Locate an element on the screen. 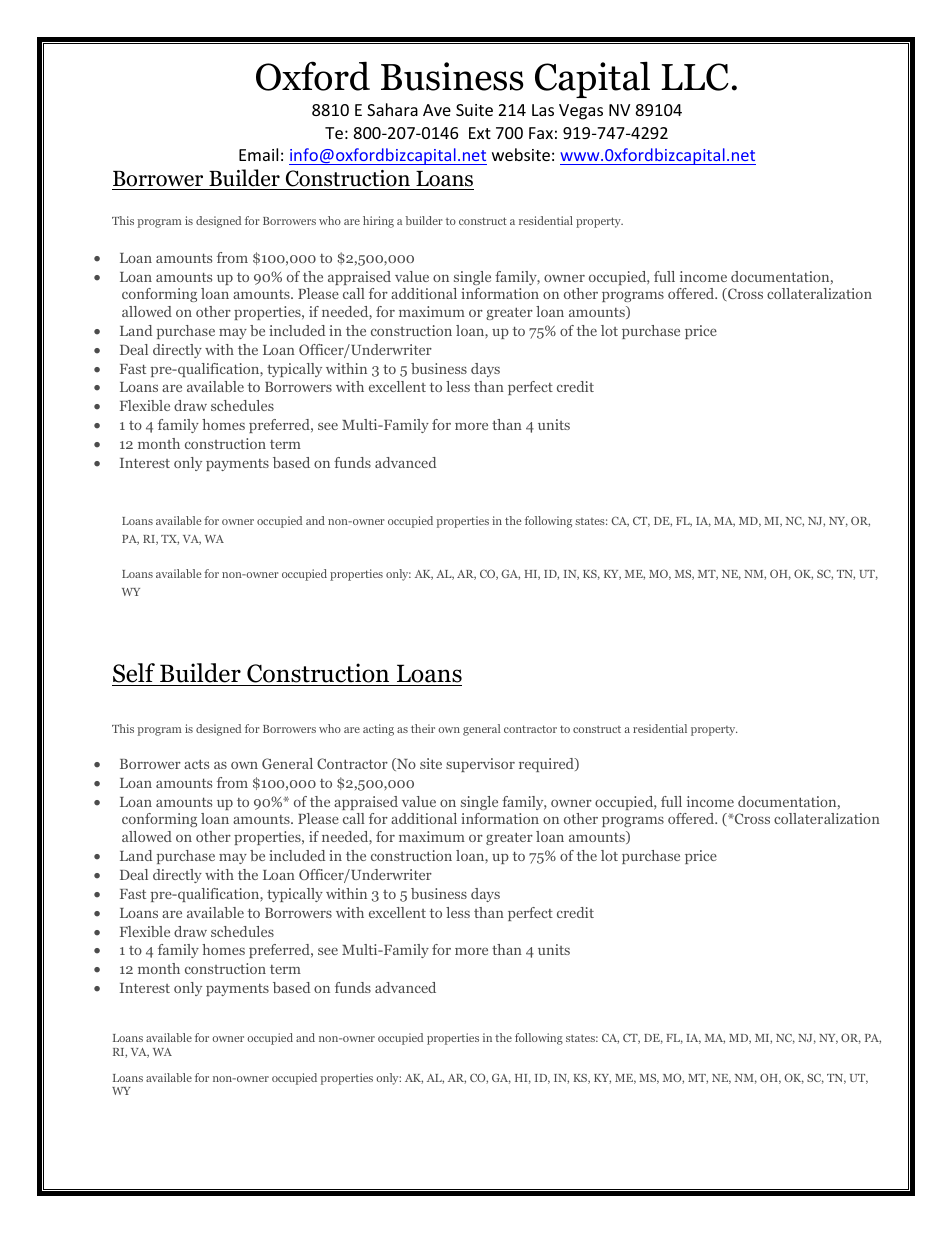  required is located at coordinates (547, 765).
